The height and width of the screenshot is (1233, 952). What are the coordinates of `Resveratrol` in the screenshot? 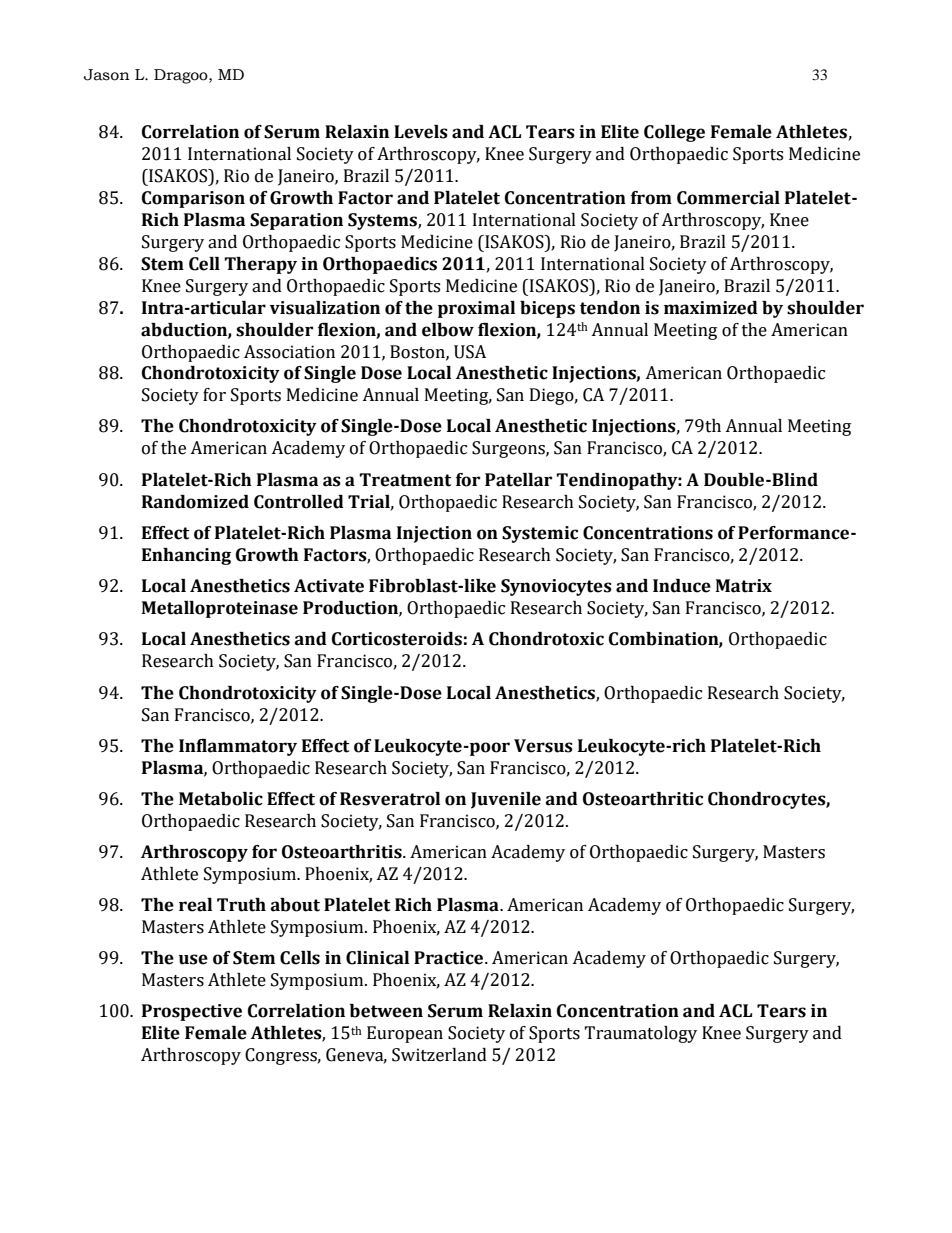 It's located at (390, 799).
